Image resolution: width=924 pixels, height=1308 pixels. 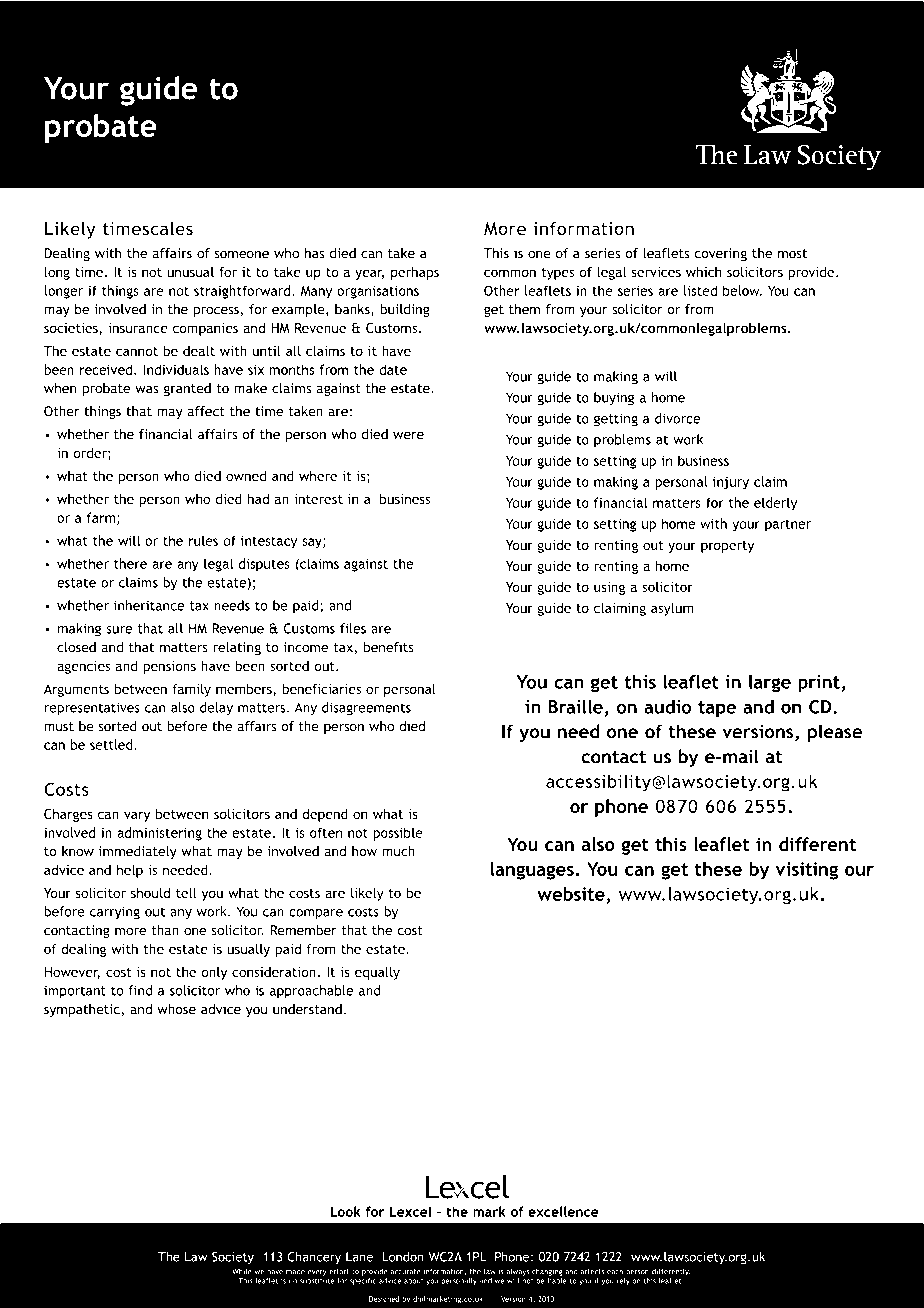 What do you see at coordinates (130, 871) in the screenshot?
I see `help` at bounding box center [130, 871].
